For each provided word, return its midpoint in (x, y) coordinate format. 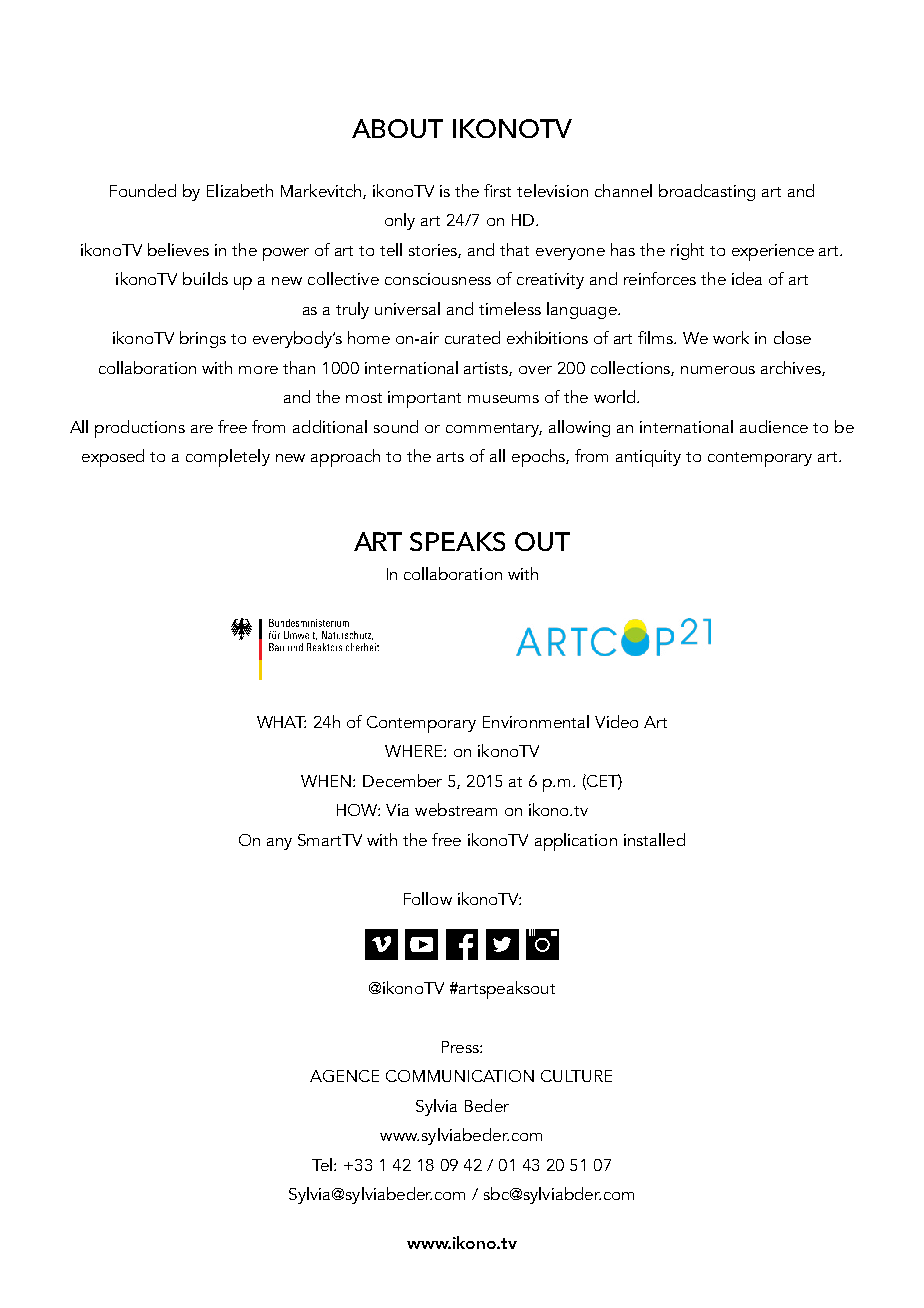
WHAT (281, 722)
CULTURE (576, 1076)
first (497, 190)
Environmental (536, 721)
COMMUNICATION (460, 1076)
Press (461, 1047)
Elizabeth (240, 190)
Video (616, 721)
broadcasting (707, 192)
